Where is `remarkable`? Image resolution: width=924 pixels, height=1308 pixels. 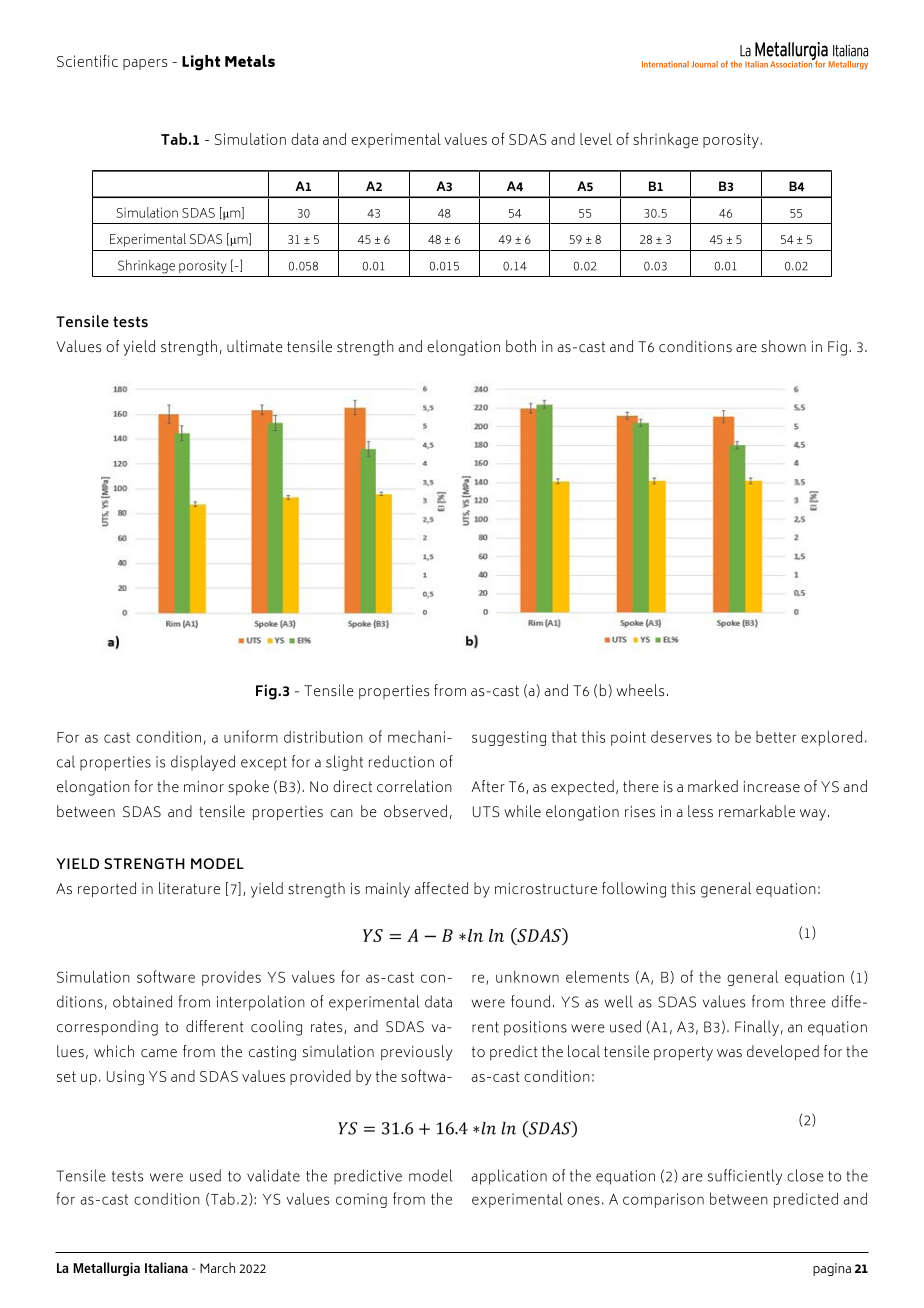
remarkable is located at coordinates (757, 811).
